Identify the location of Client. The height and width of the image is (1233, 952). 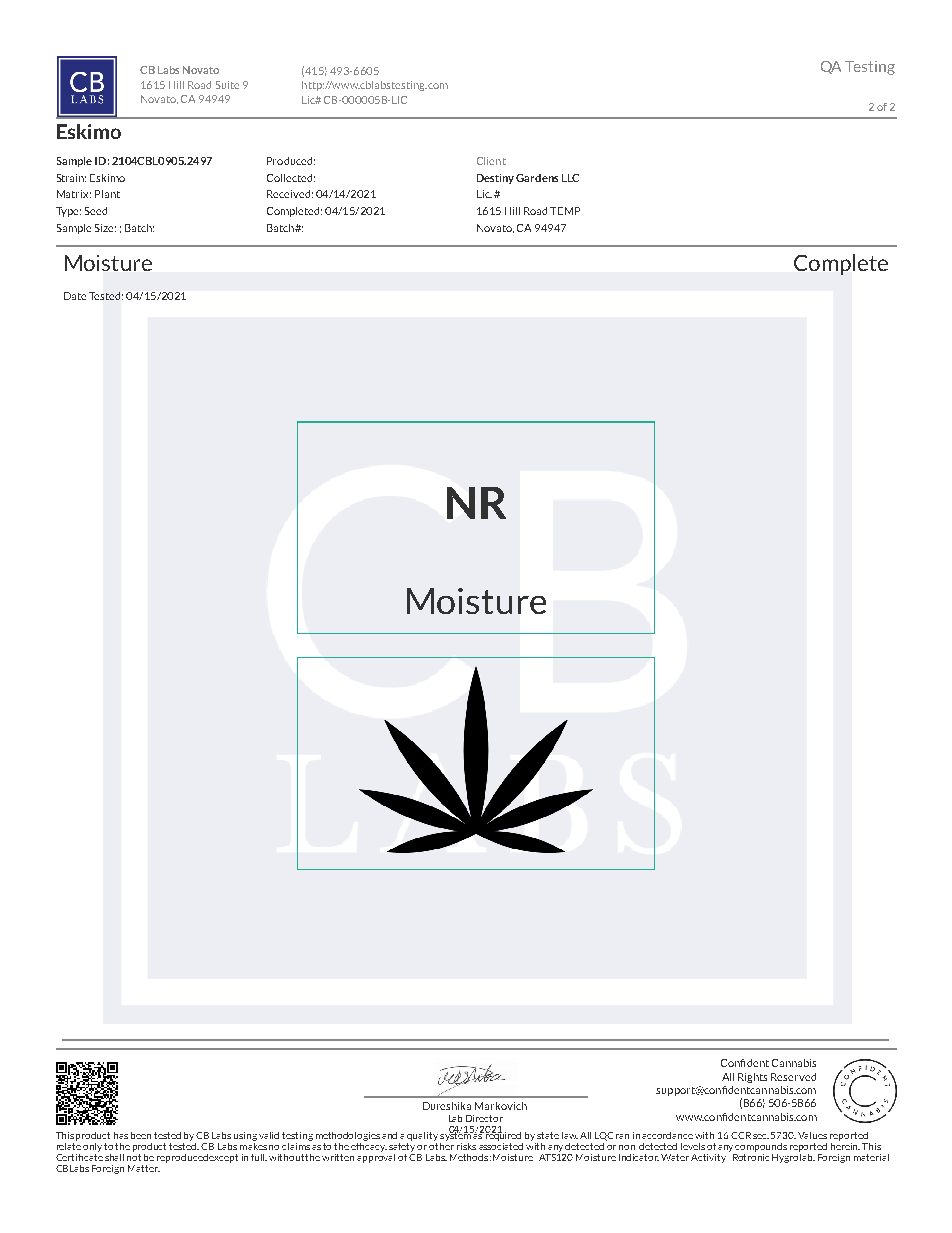
(491, 161).
